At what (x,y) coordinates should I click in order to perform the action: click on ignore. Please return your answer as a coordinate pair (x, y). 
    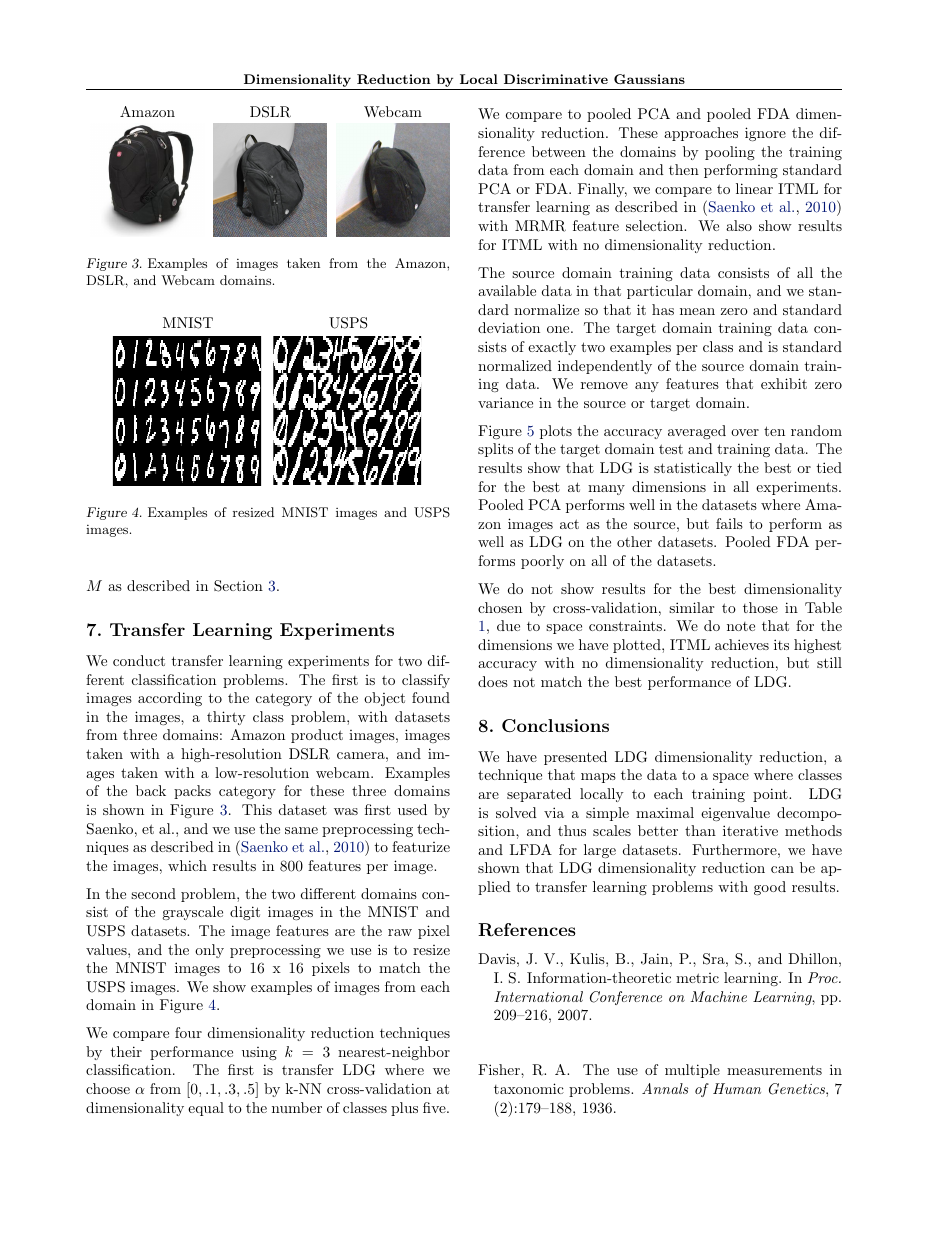
    Looking at the image, I should click on (765, 134).
